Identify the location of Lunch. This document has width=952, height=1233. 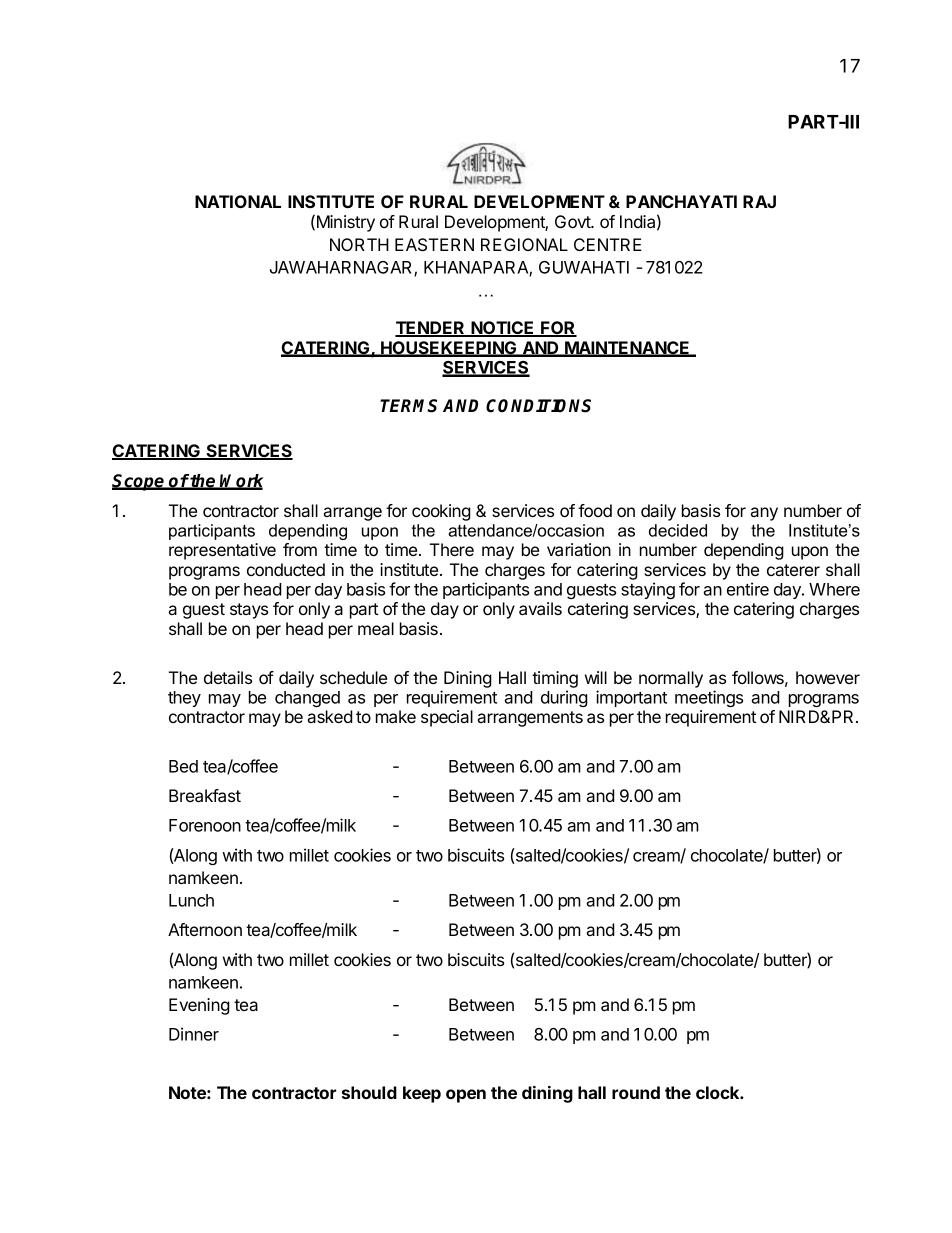
(191, 900).
